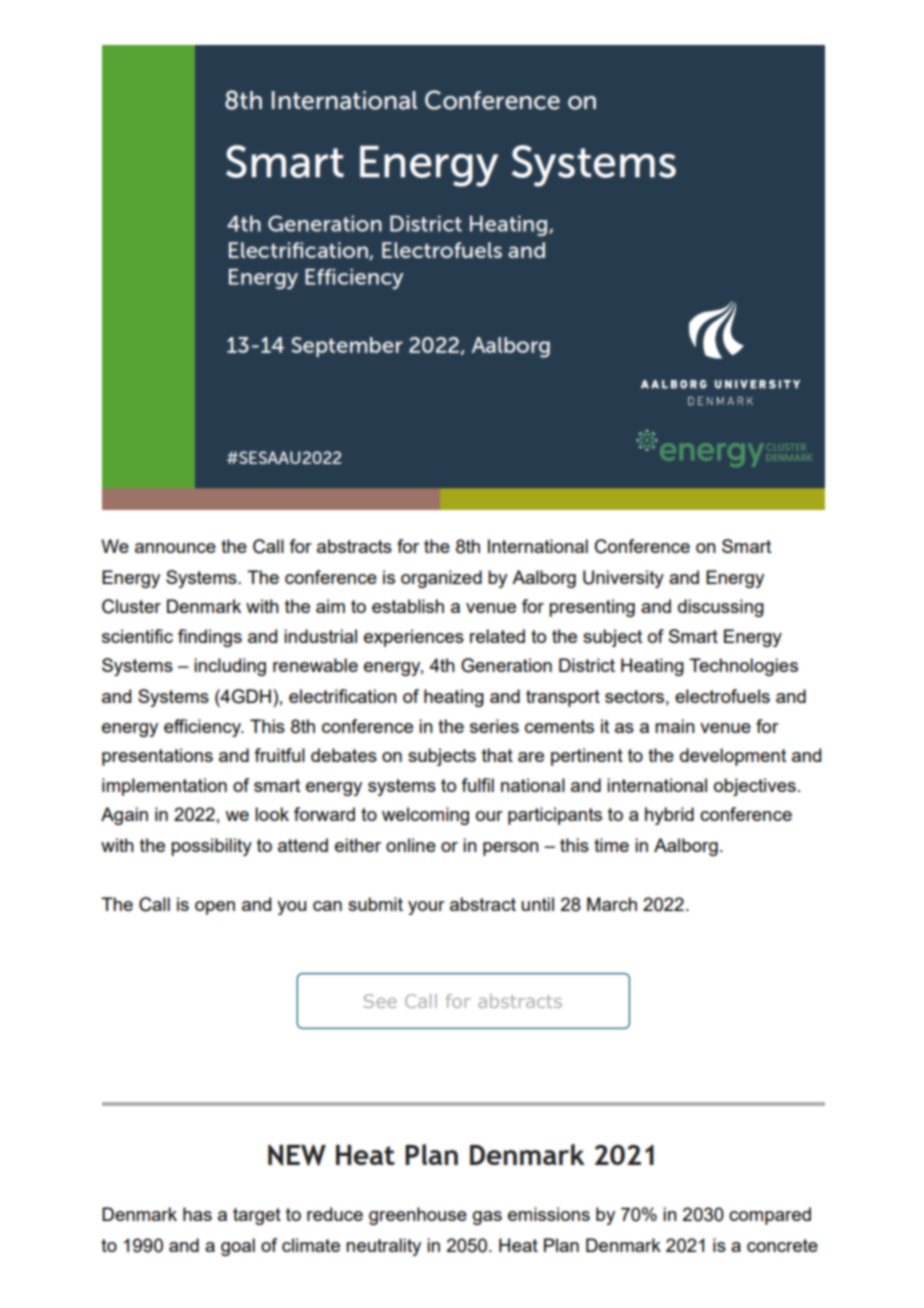  Describe the element at coordinates (487, 1218) in the screenshot. I see `gas` at that location.
